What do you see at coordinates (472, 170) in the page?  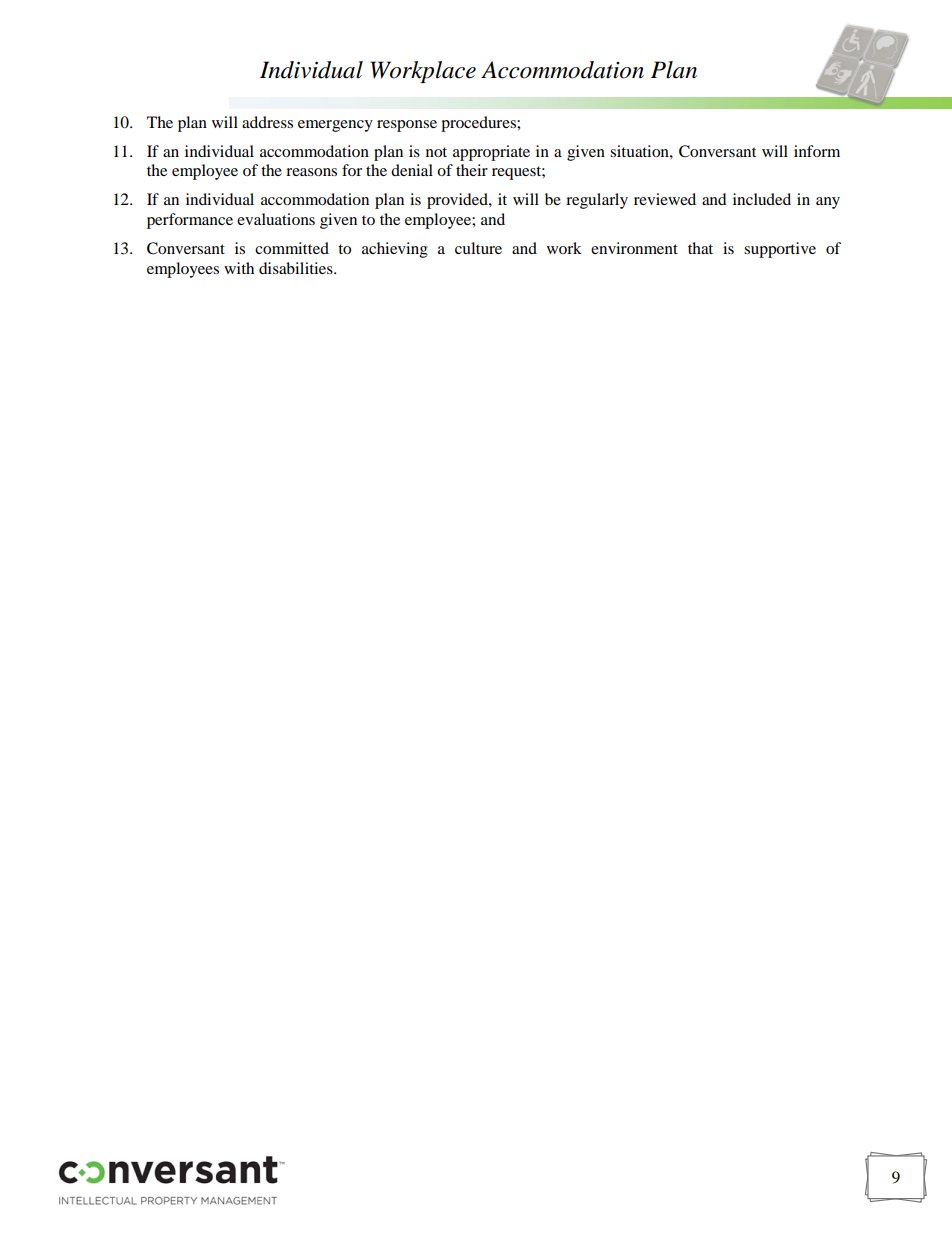 I see `their` at bounding box center [472, 170].
